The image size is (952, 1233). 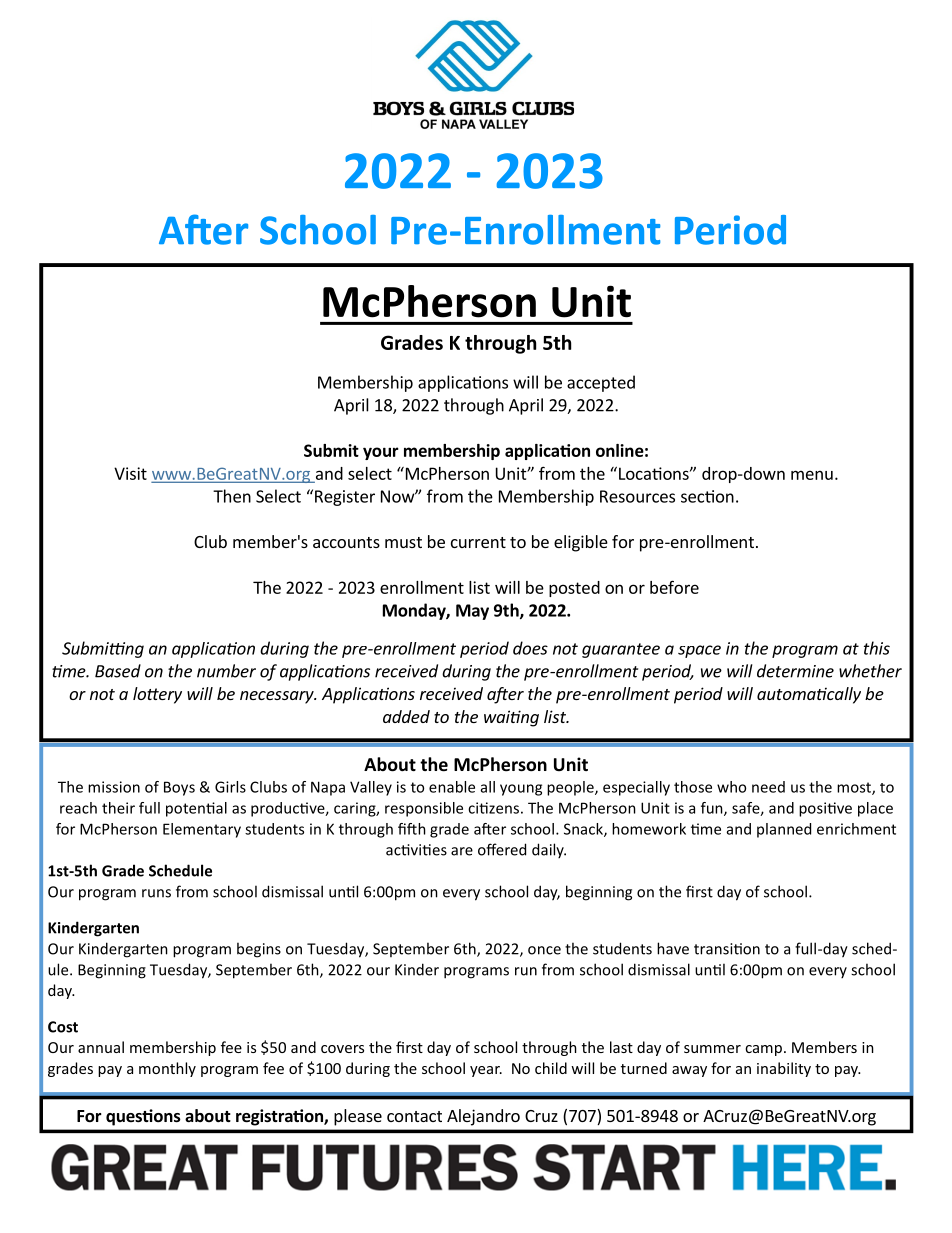 I want to click on May, so click(x=472, y=612).
